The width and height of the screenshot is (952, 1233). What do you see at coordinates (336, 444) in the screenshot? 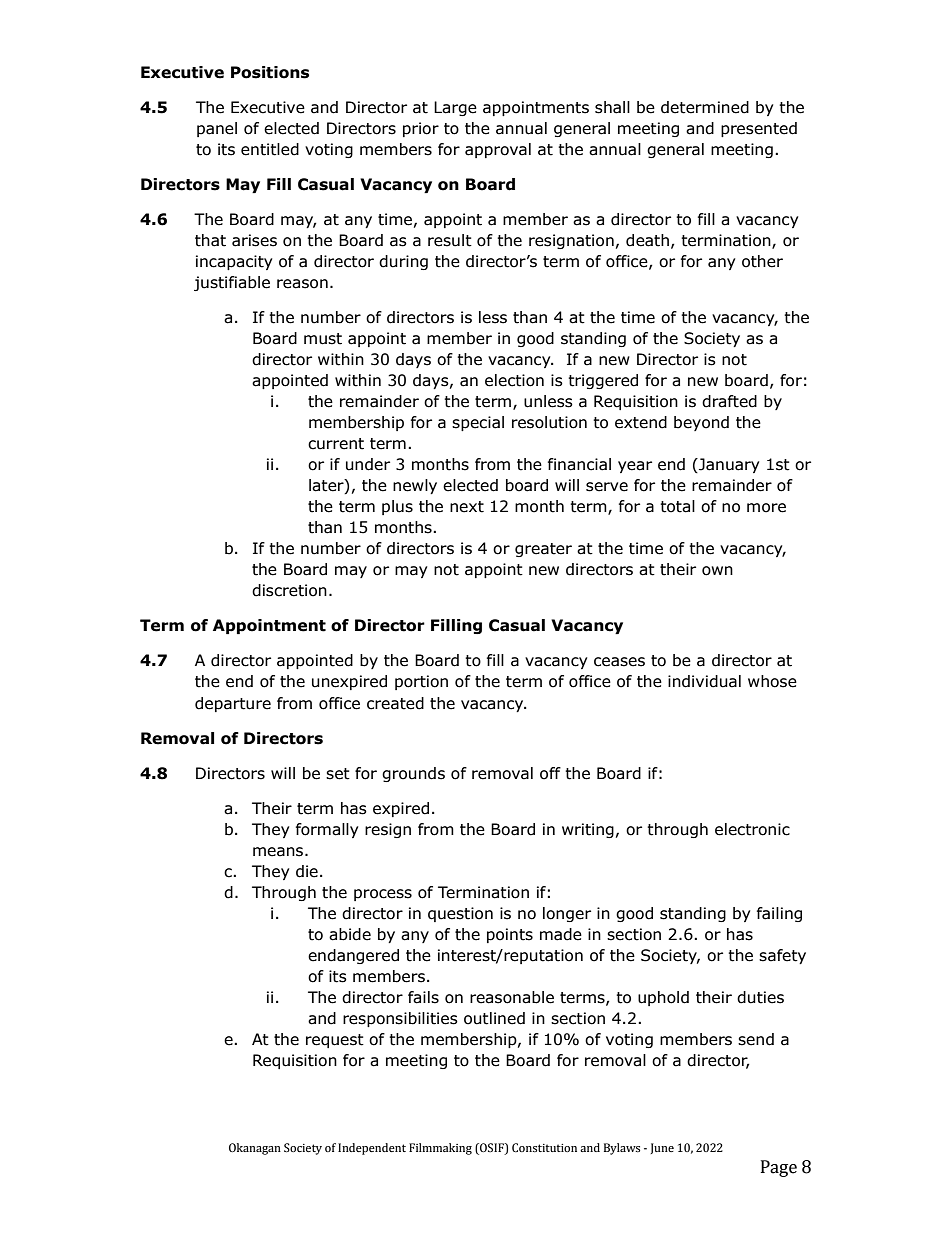
I see `current` at bounding box center [336, 444].
